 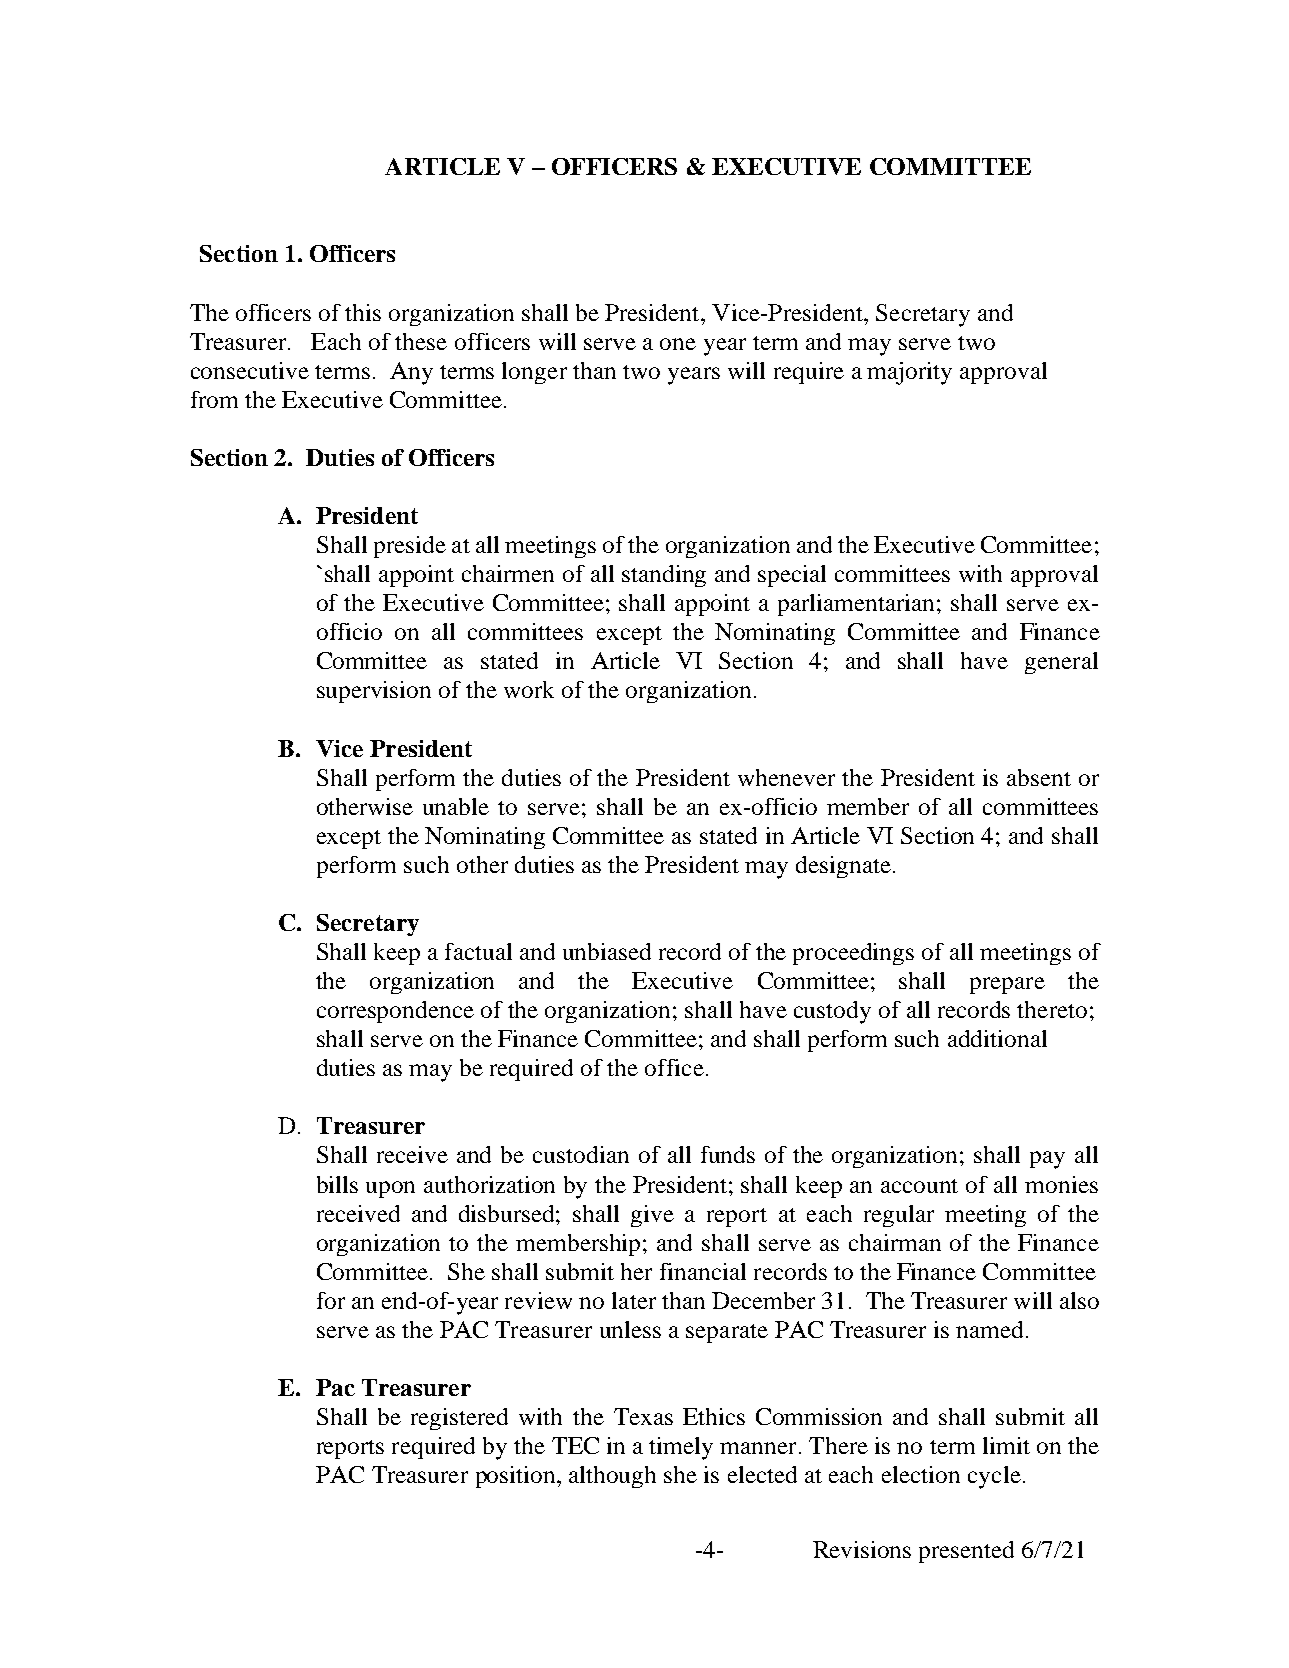 I want to click on although, so click(x=612, y=1477).
